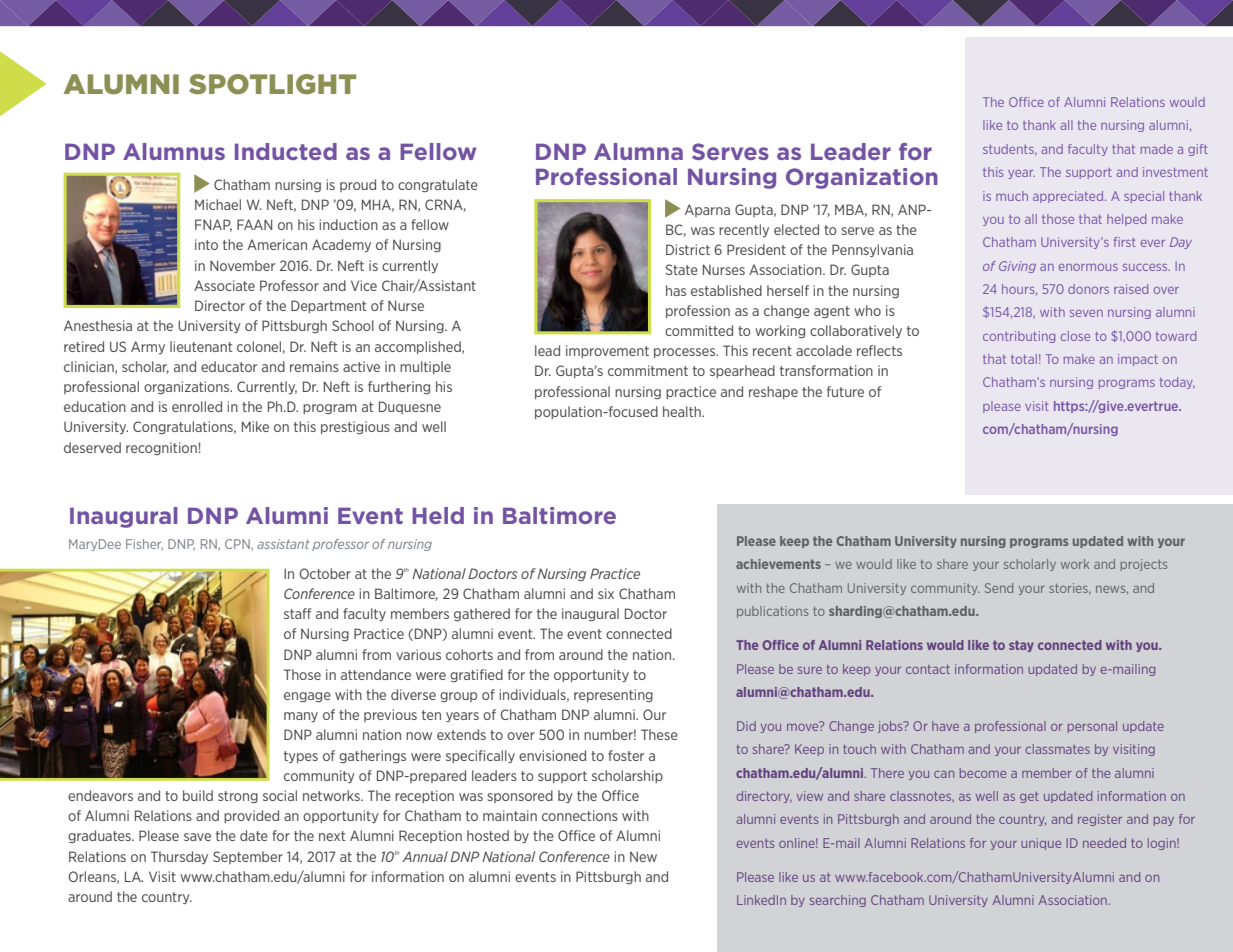 This screenshot has height=952, width=1233. I want to click on Alumna, so click(638, 151).
